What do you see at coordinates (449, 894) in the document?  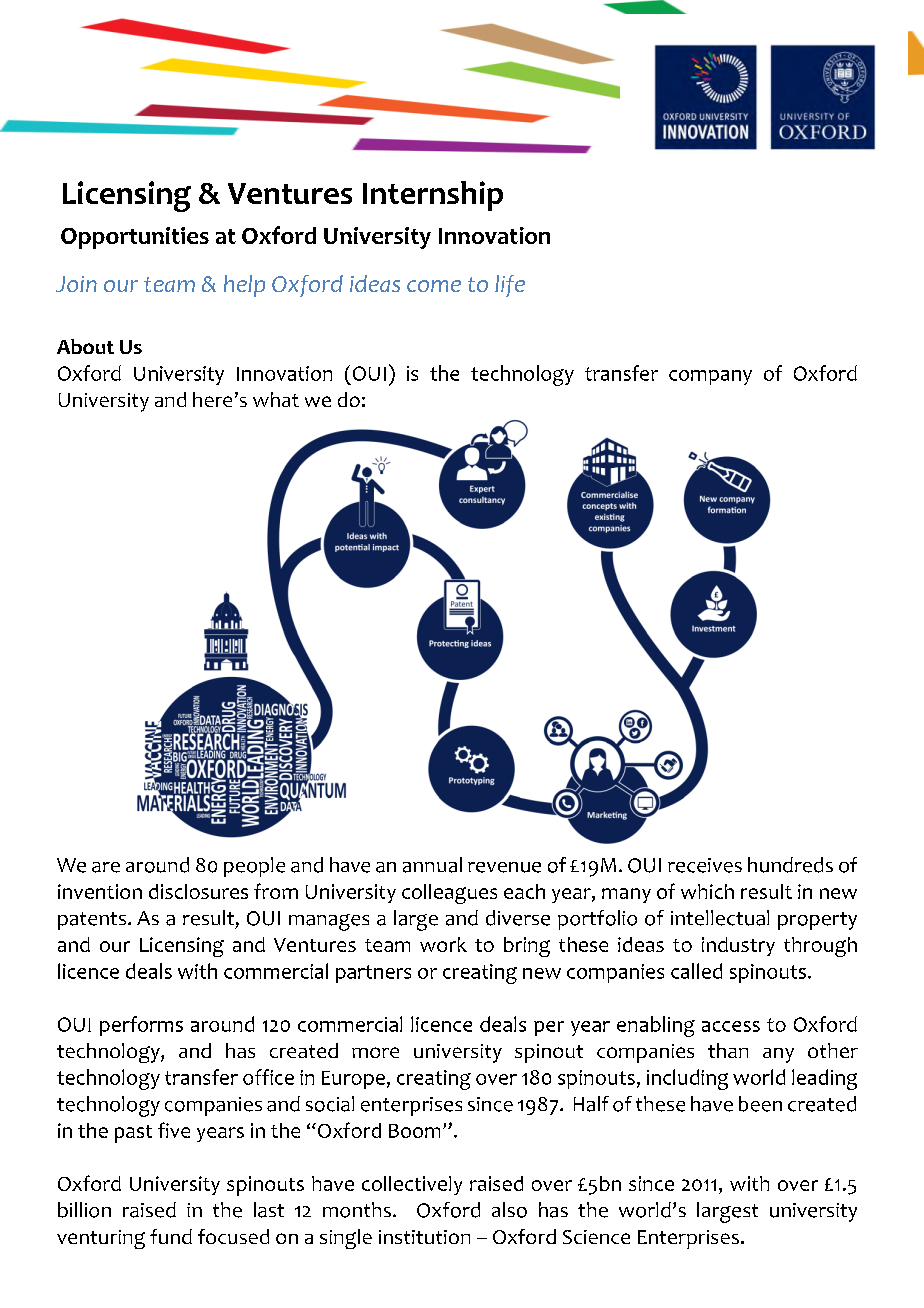 I see `colleagues` at bounding box center [449, 894].
